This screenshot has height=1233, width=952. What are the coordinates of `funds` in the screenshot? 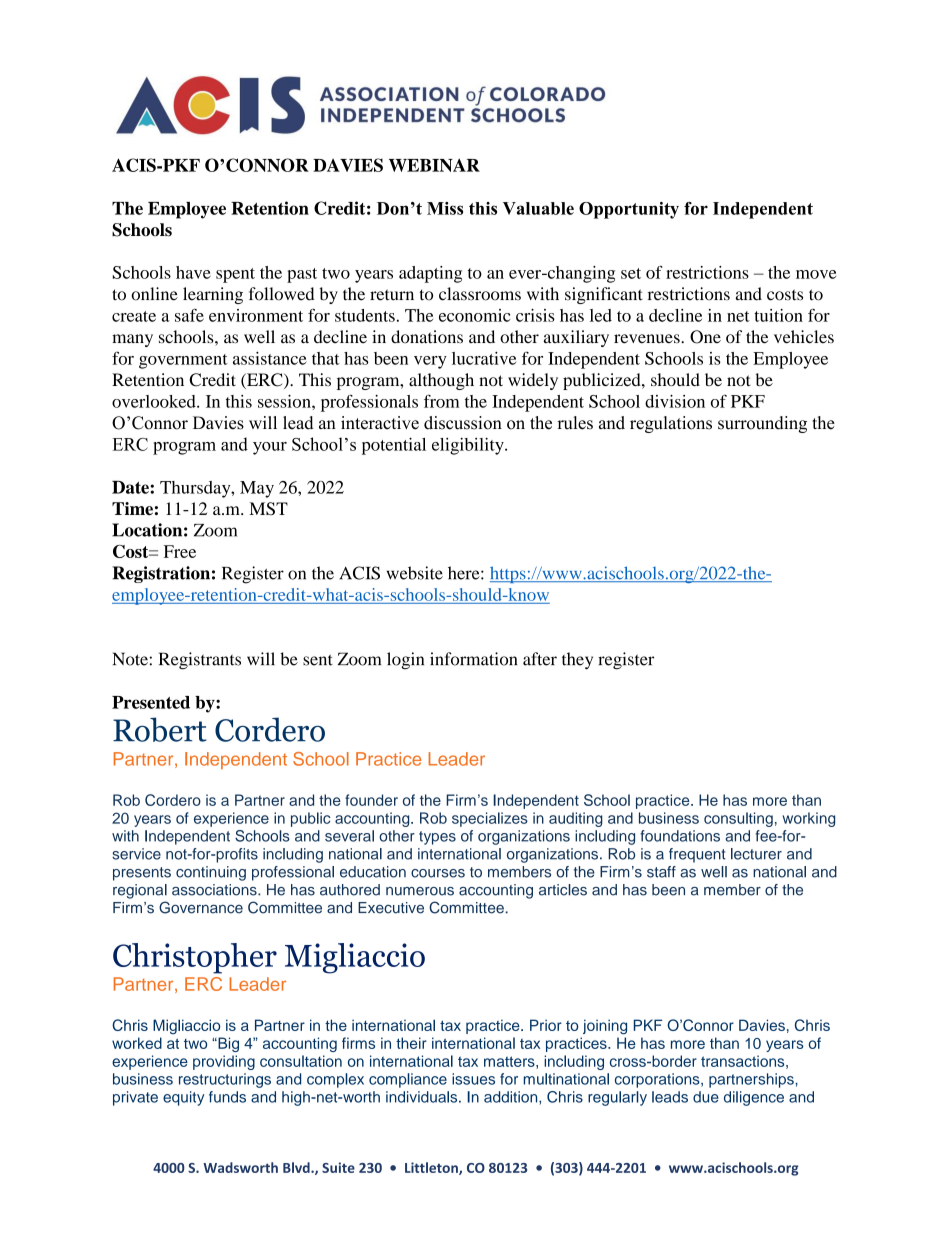 It's located at (227, 1097).
